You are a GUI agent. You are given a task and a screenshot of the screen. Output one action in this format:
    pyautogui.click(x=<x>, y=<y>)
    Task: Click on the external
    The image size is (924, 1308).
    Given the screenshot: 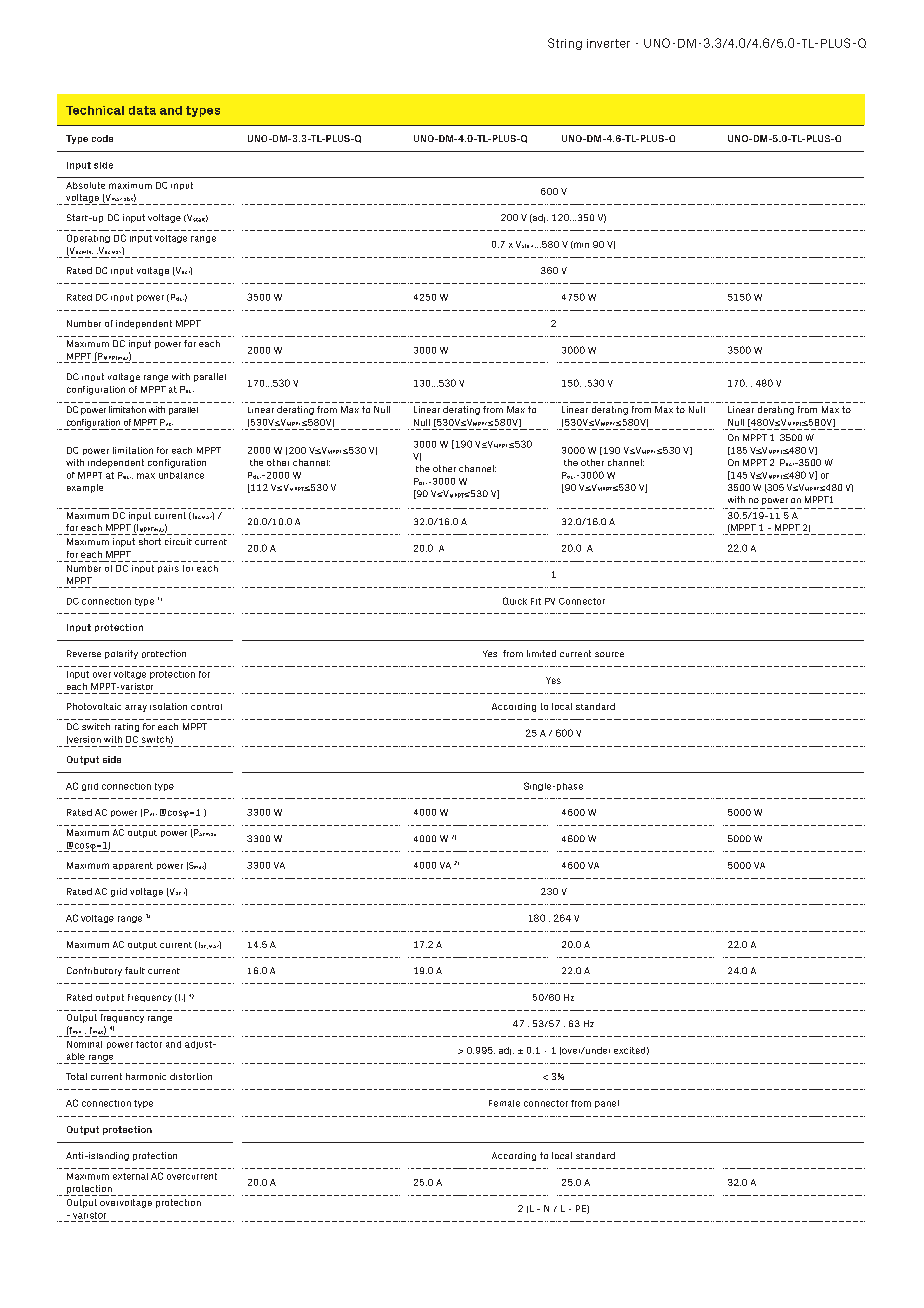 What is the action you would take?
    pyautogui.click(x=130, y=1176)
